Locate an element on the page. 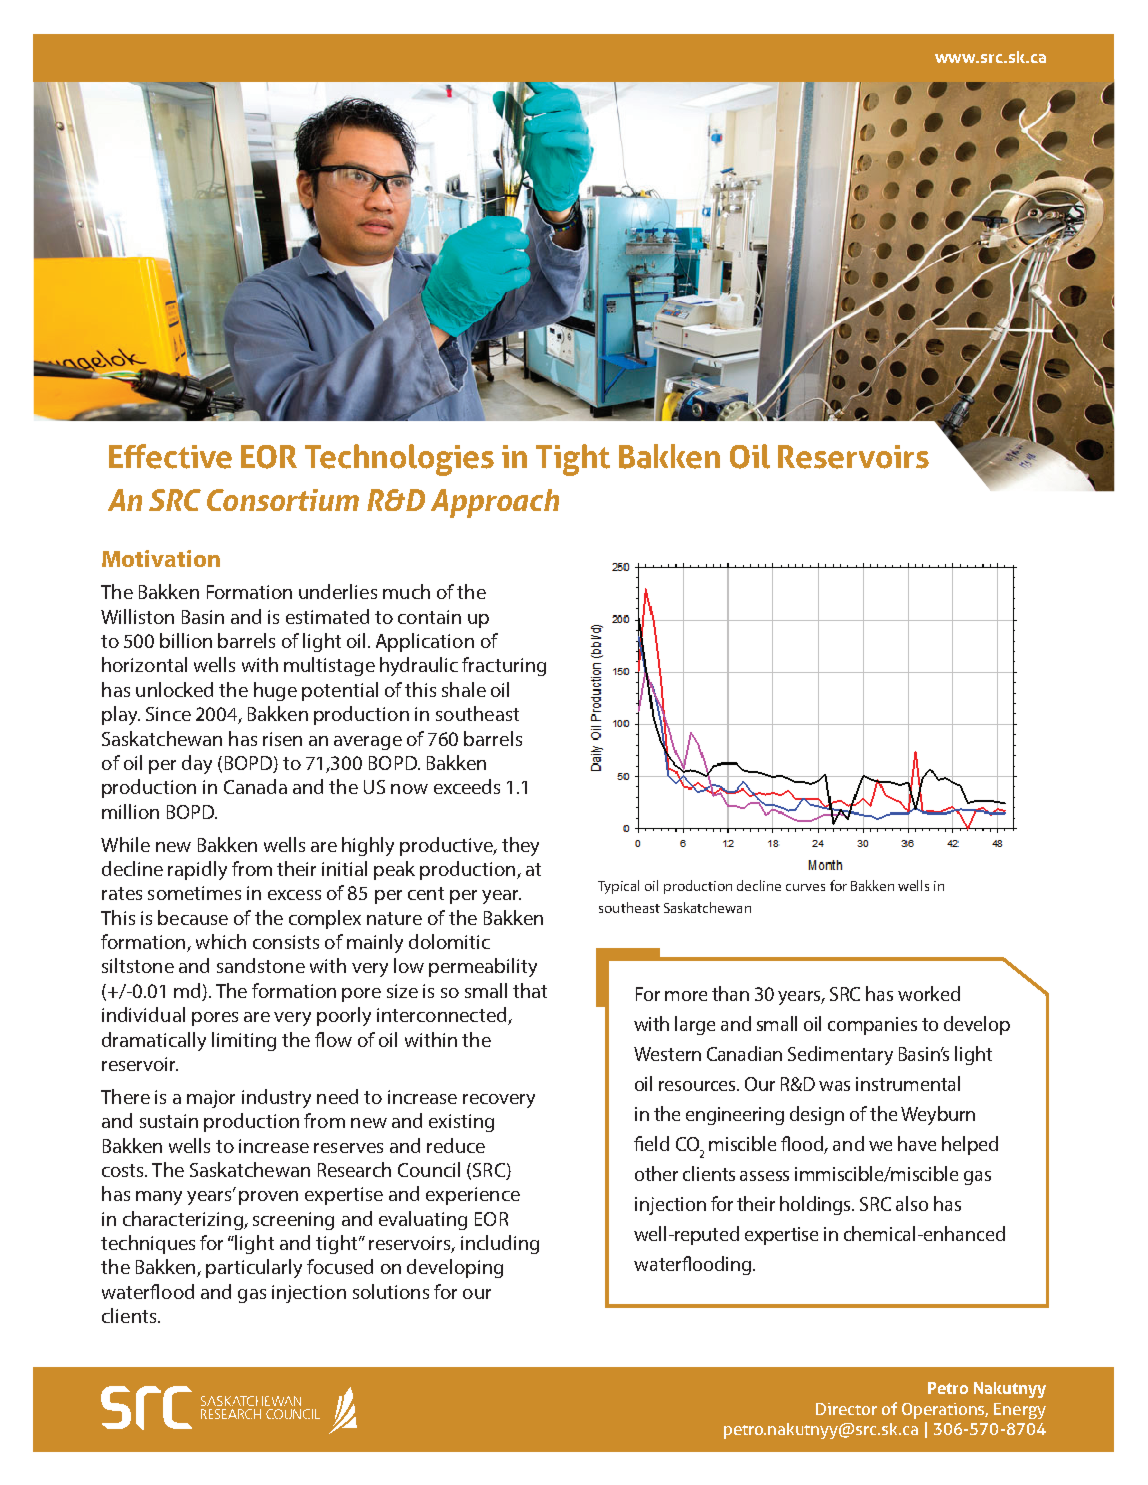 The height and width of the image is (1485, 1148). Typical is located at coordinates (618, 887).
